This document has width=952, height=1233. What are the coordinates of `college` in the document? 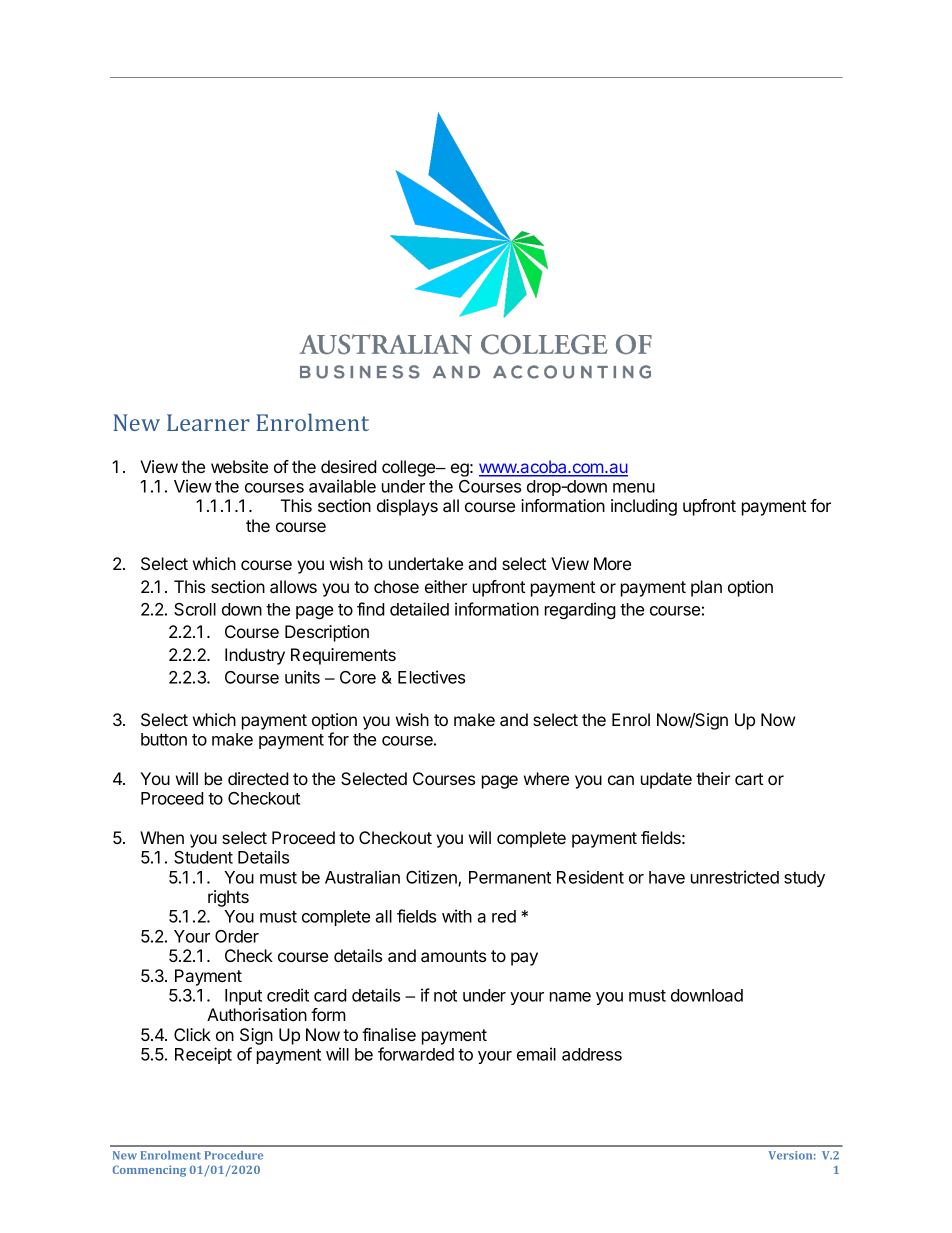 It's located at (410, 468).
